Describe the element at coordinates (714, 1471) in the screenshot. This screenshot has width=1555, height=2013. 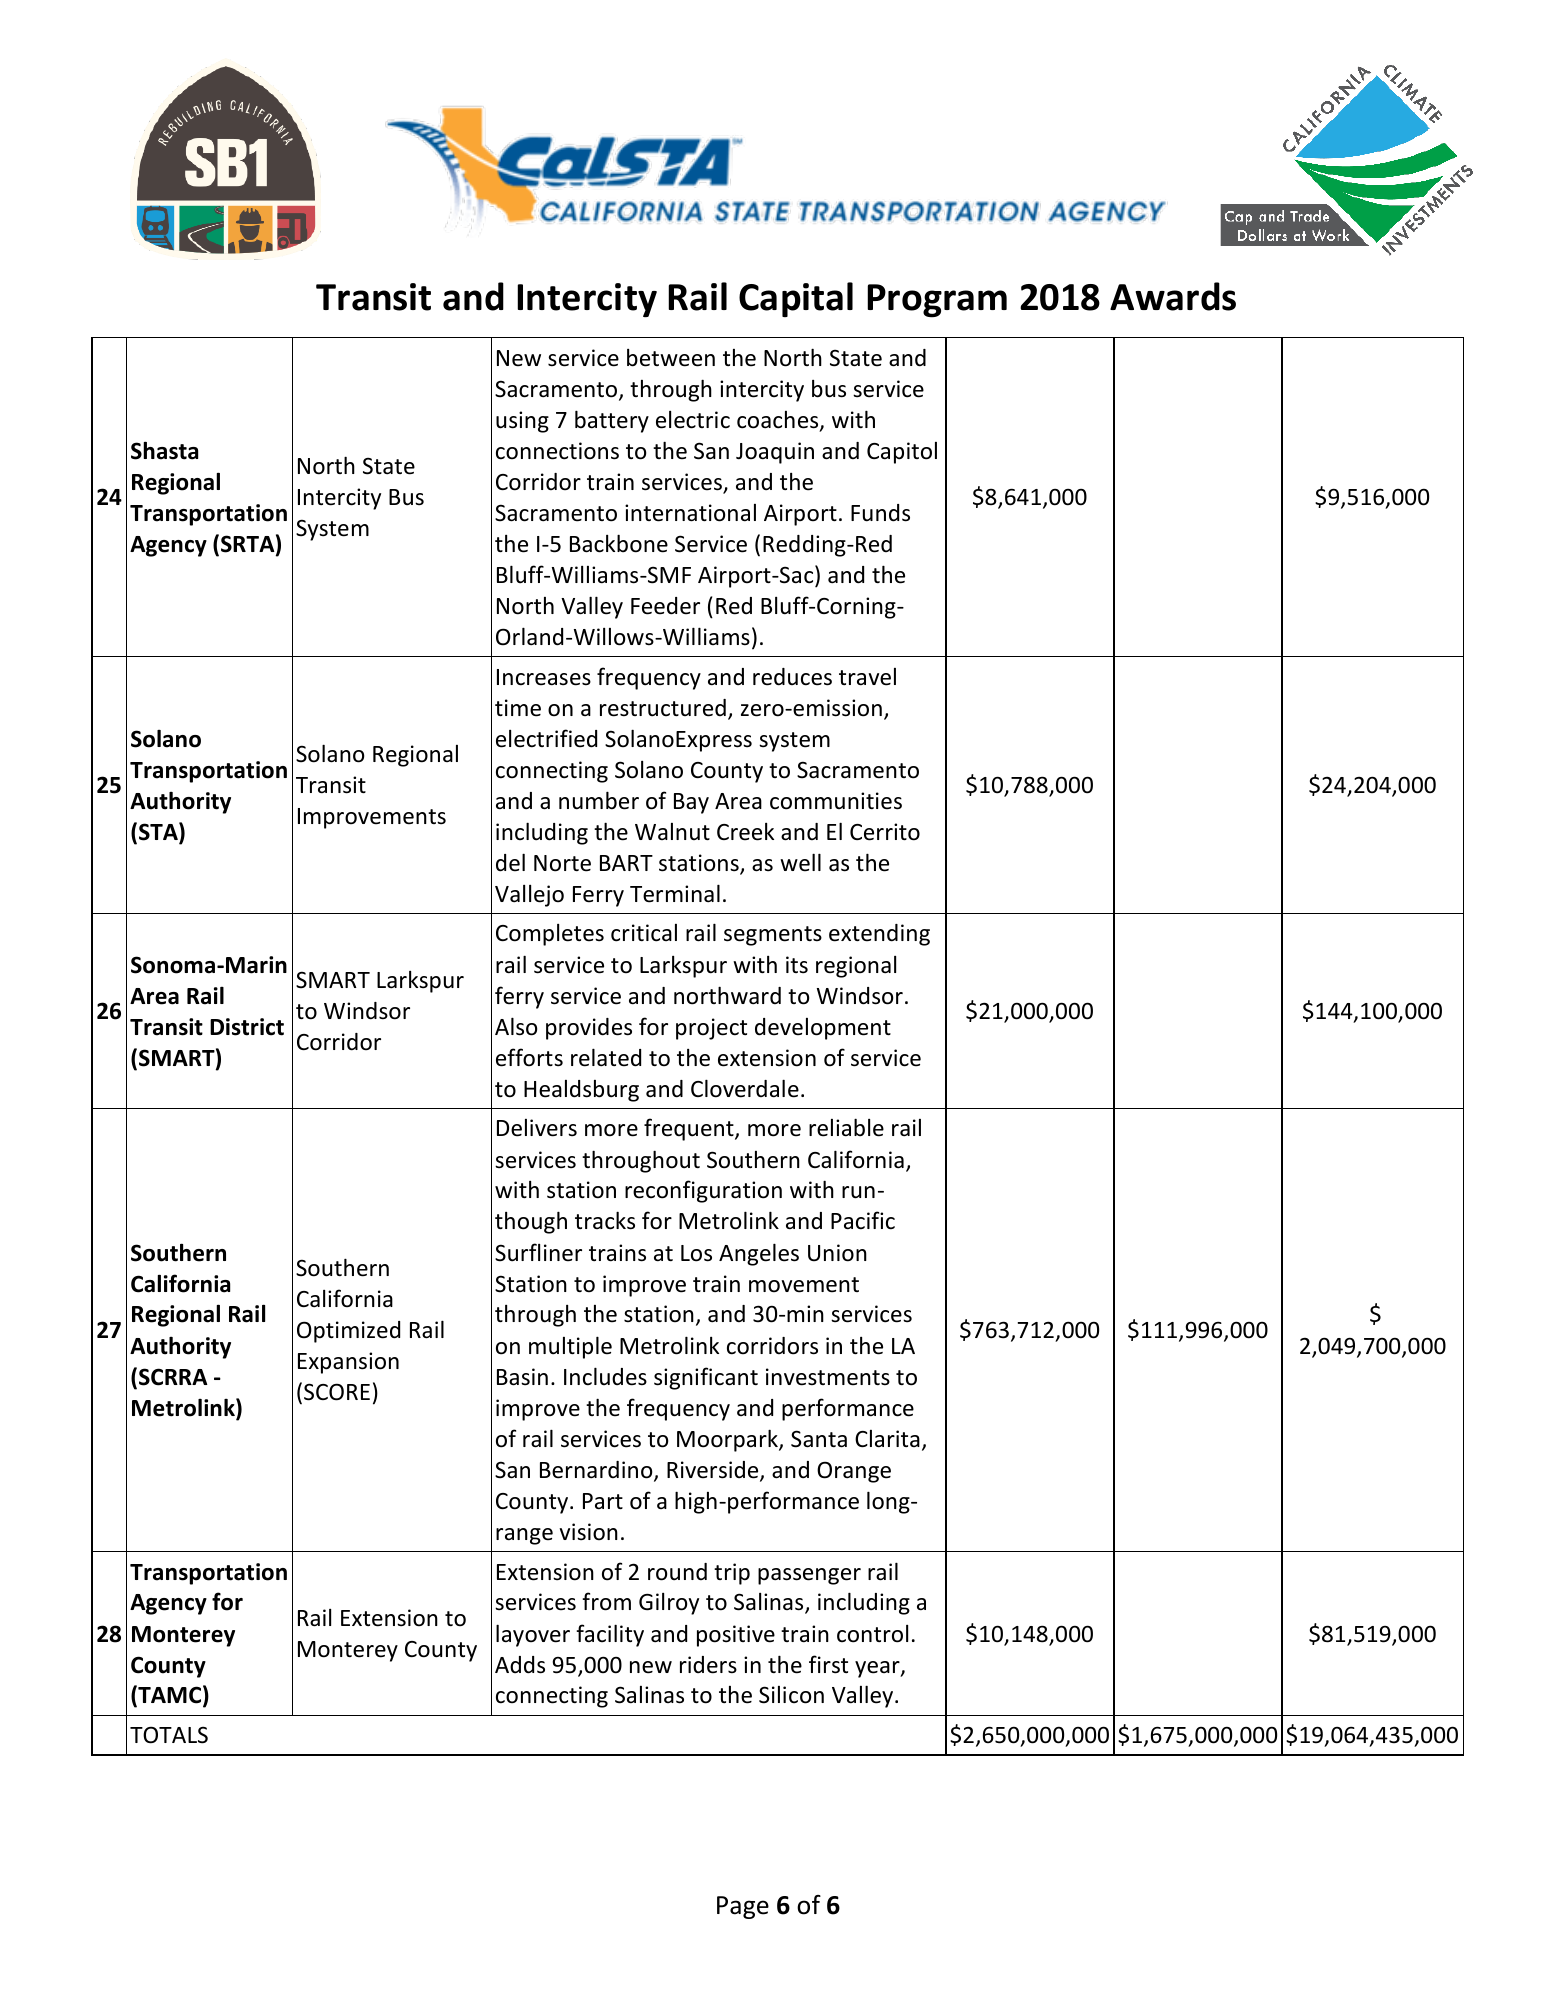
I see `Riverside` at that location.
